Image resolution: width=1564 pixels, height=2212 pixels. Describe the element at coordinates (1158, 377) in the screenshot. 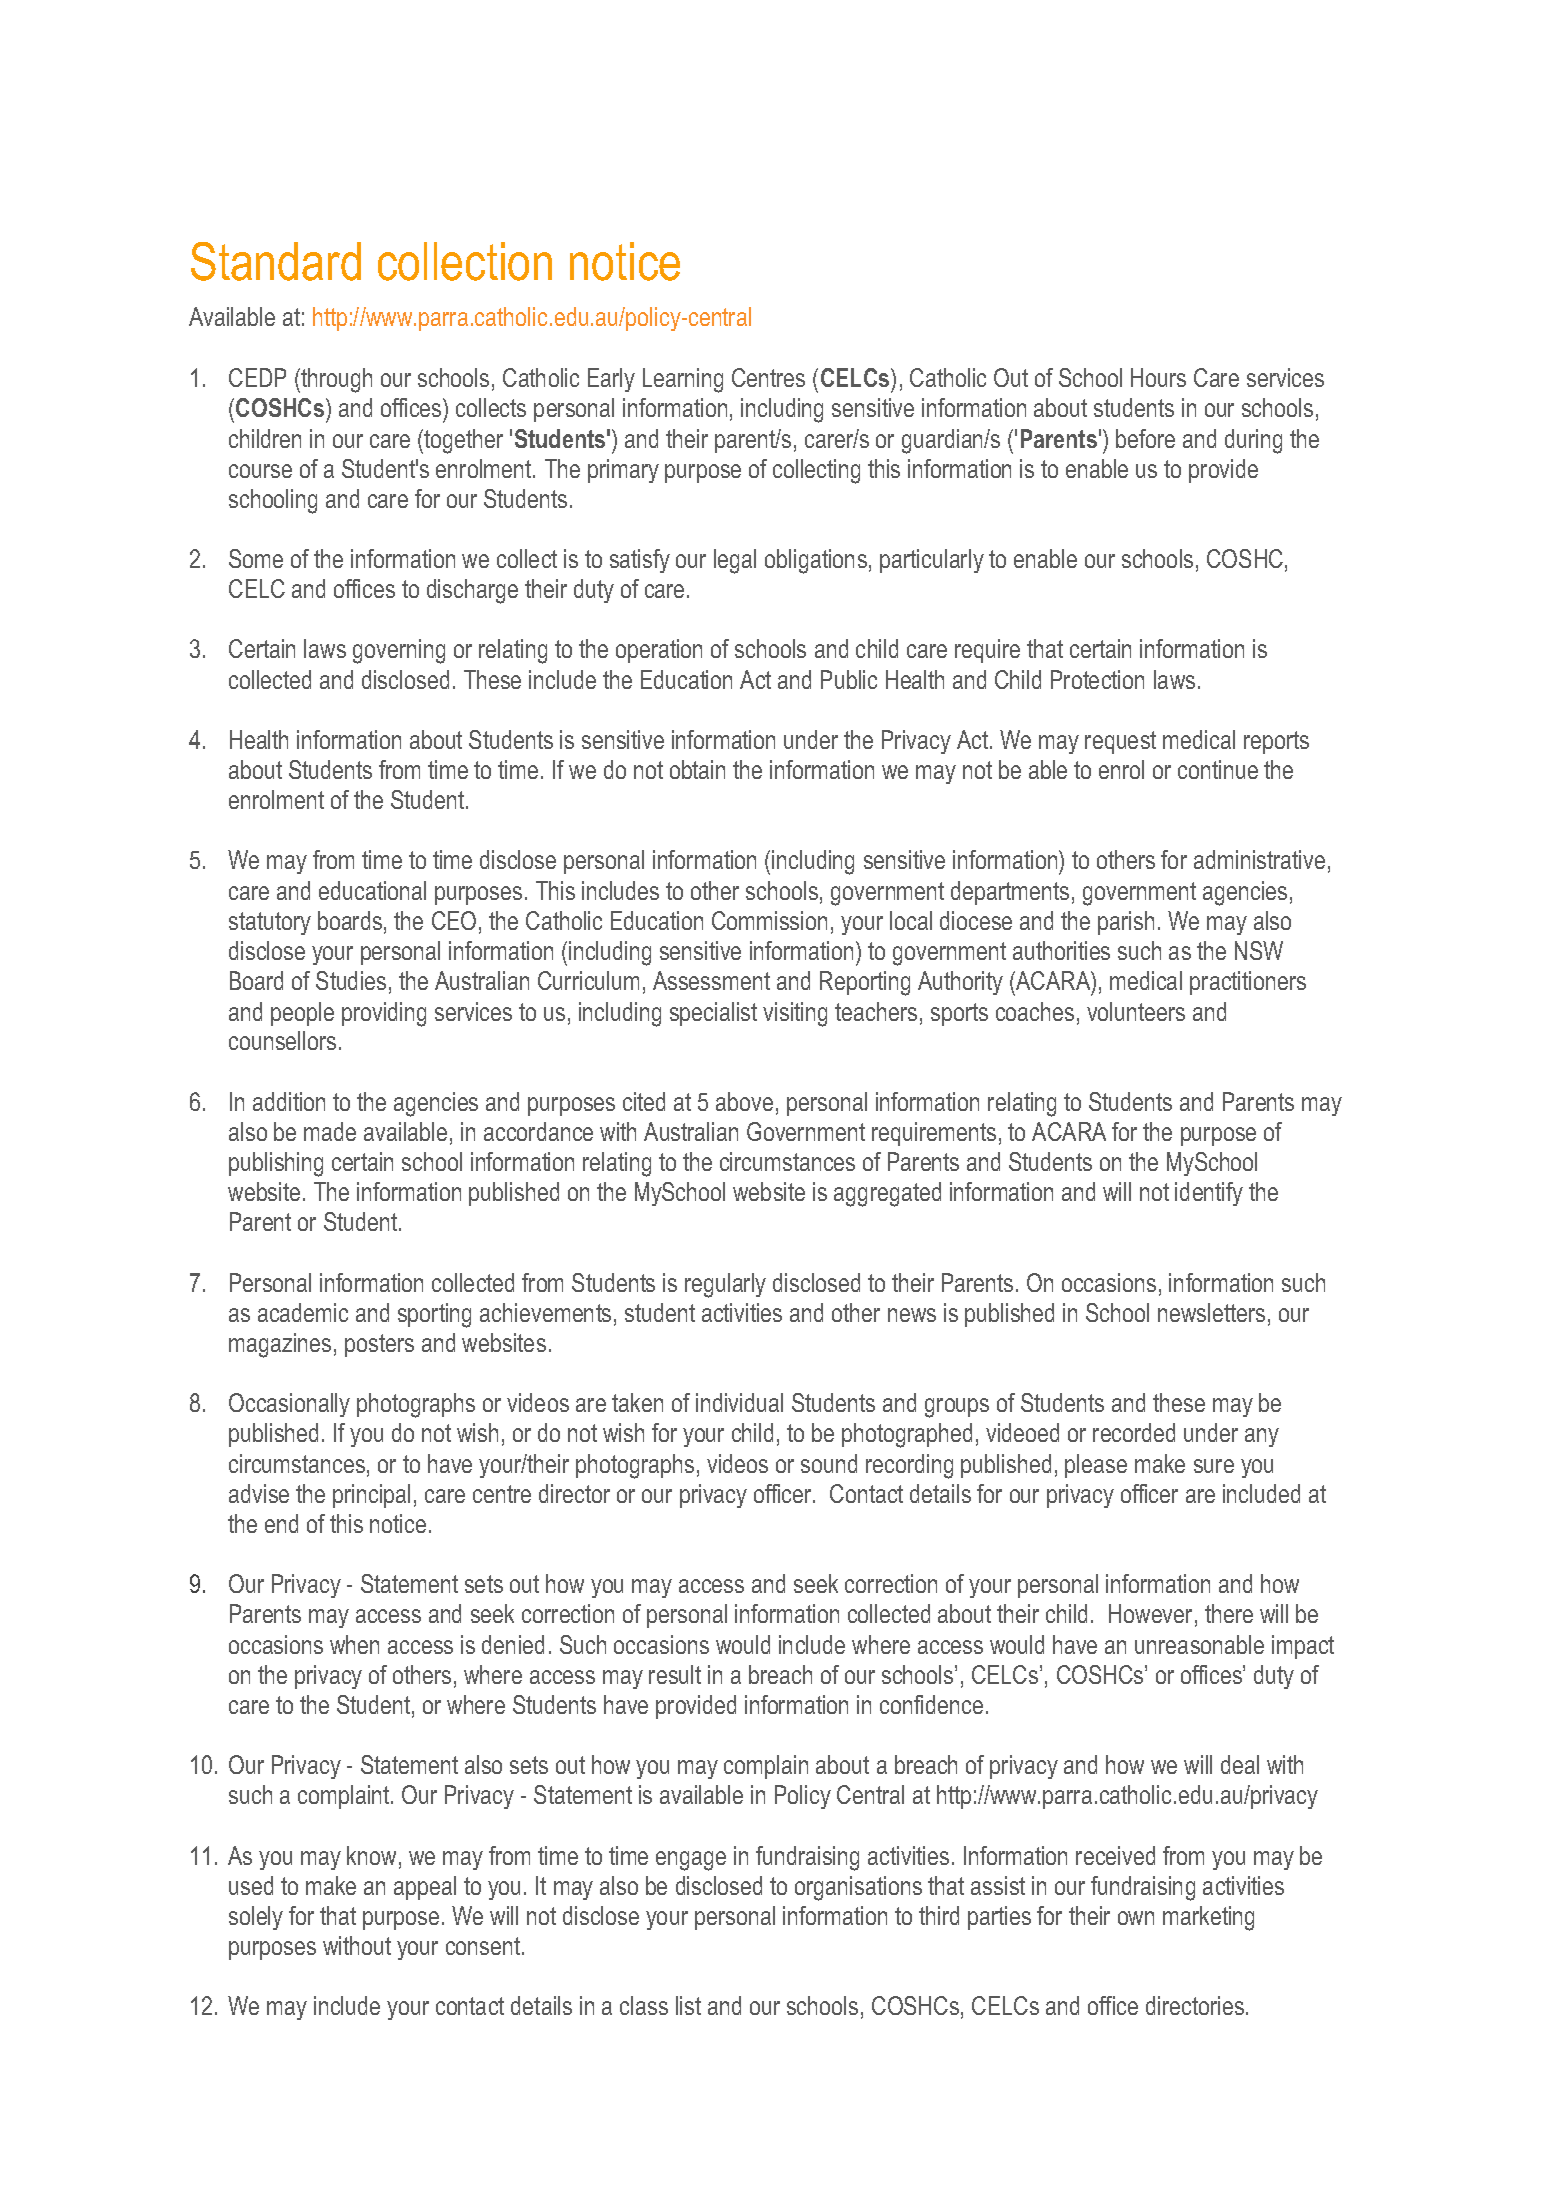

I see `Hours` at that location.
